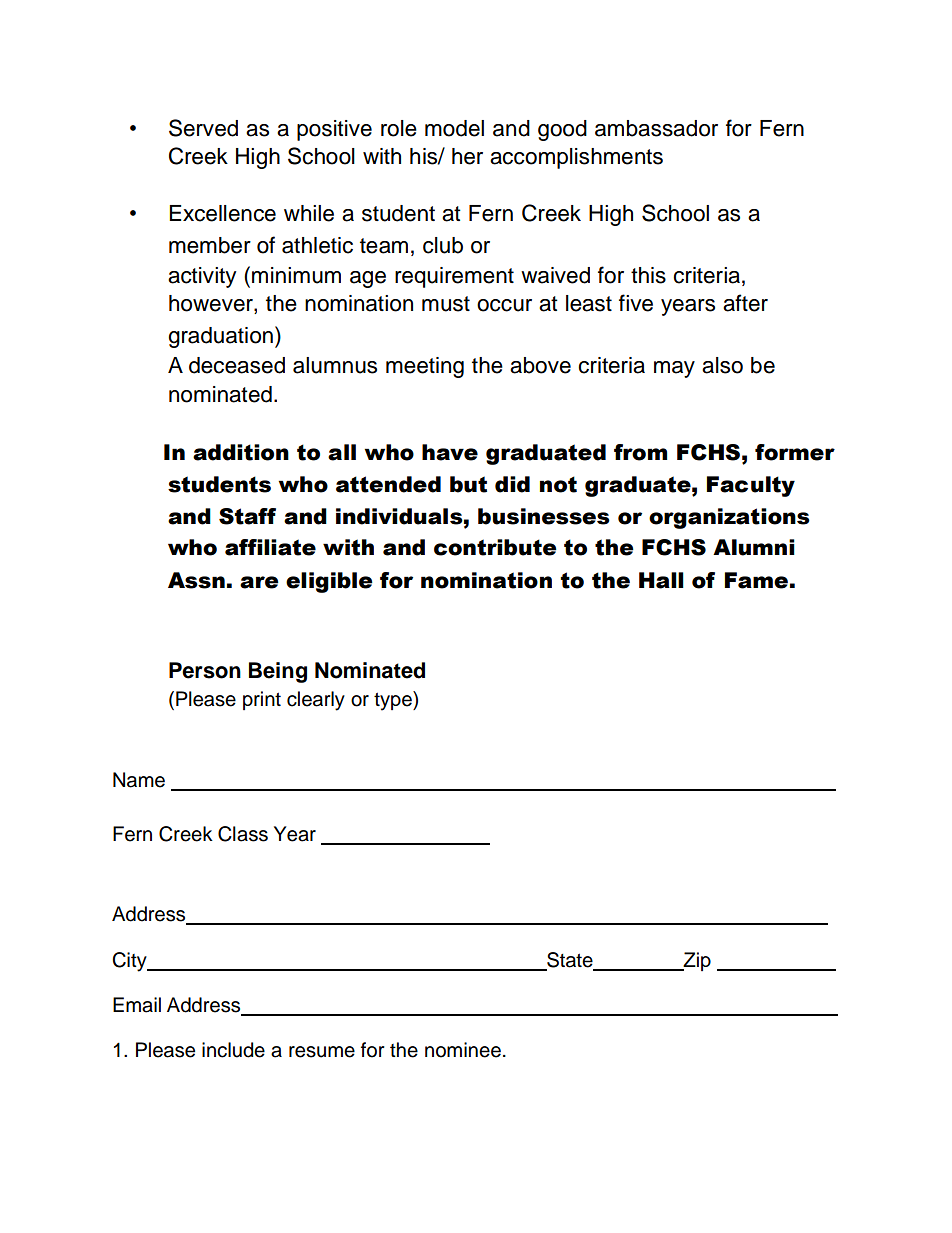 The image size is (952, 1233). What do you see at coordinates (696, 961) in the screenshot?
I see `Zip` at bounding box center [696, 961].
